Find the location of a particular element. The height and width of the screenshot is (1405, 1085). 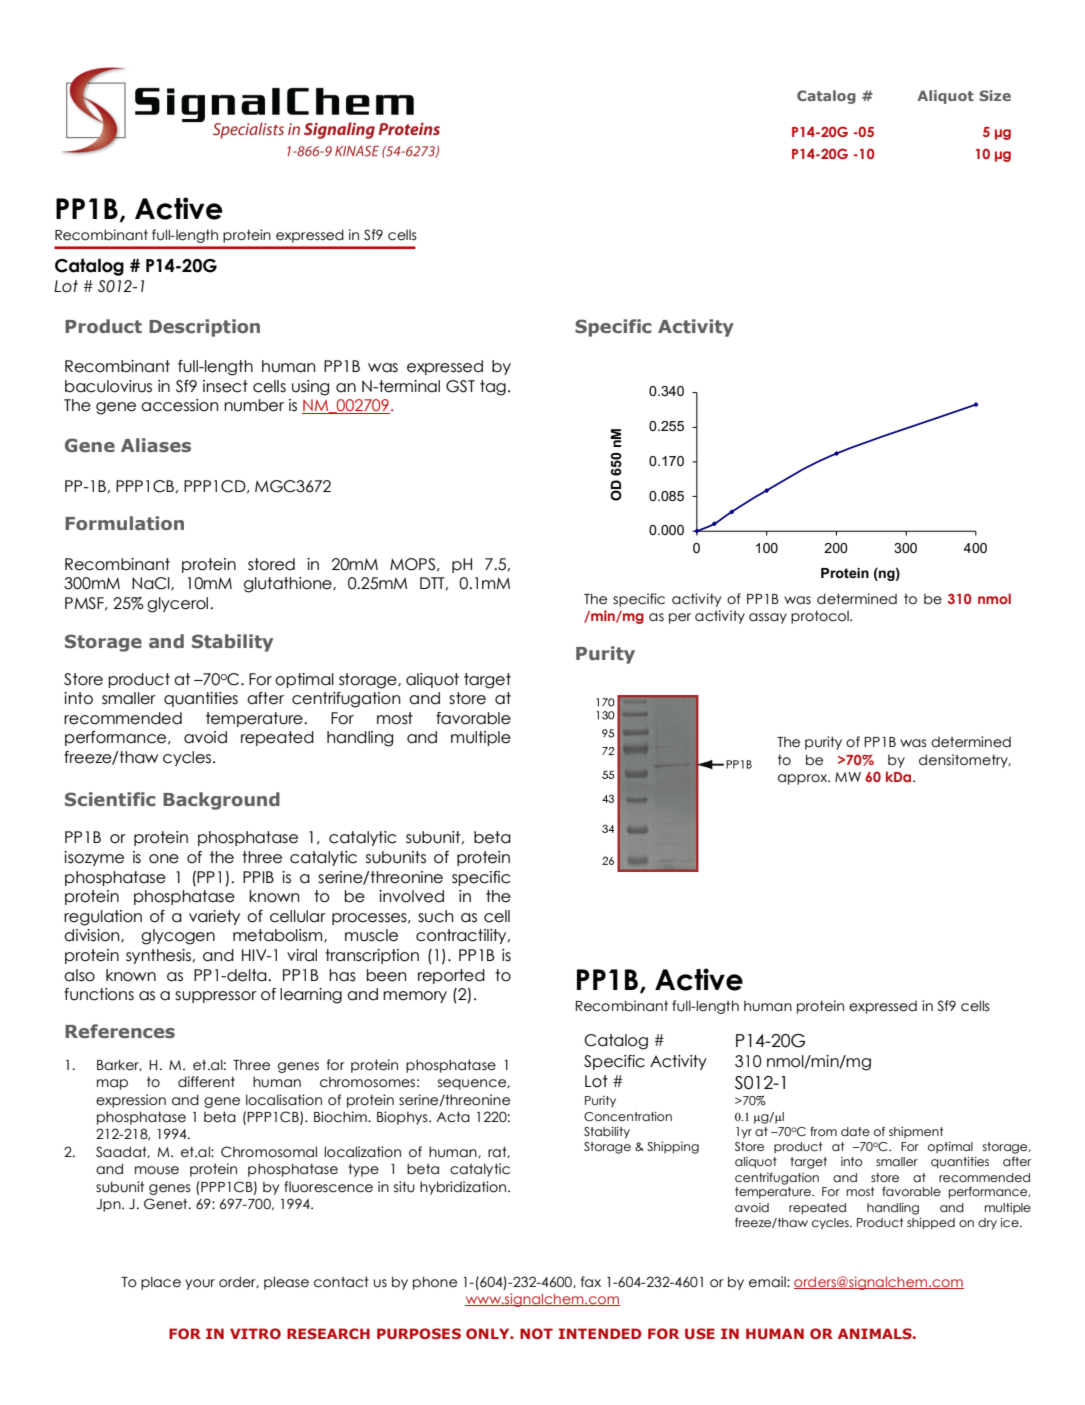

assay is located at coordinates (768, 618).
